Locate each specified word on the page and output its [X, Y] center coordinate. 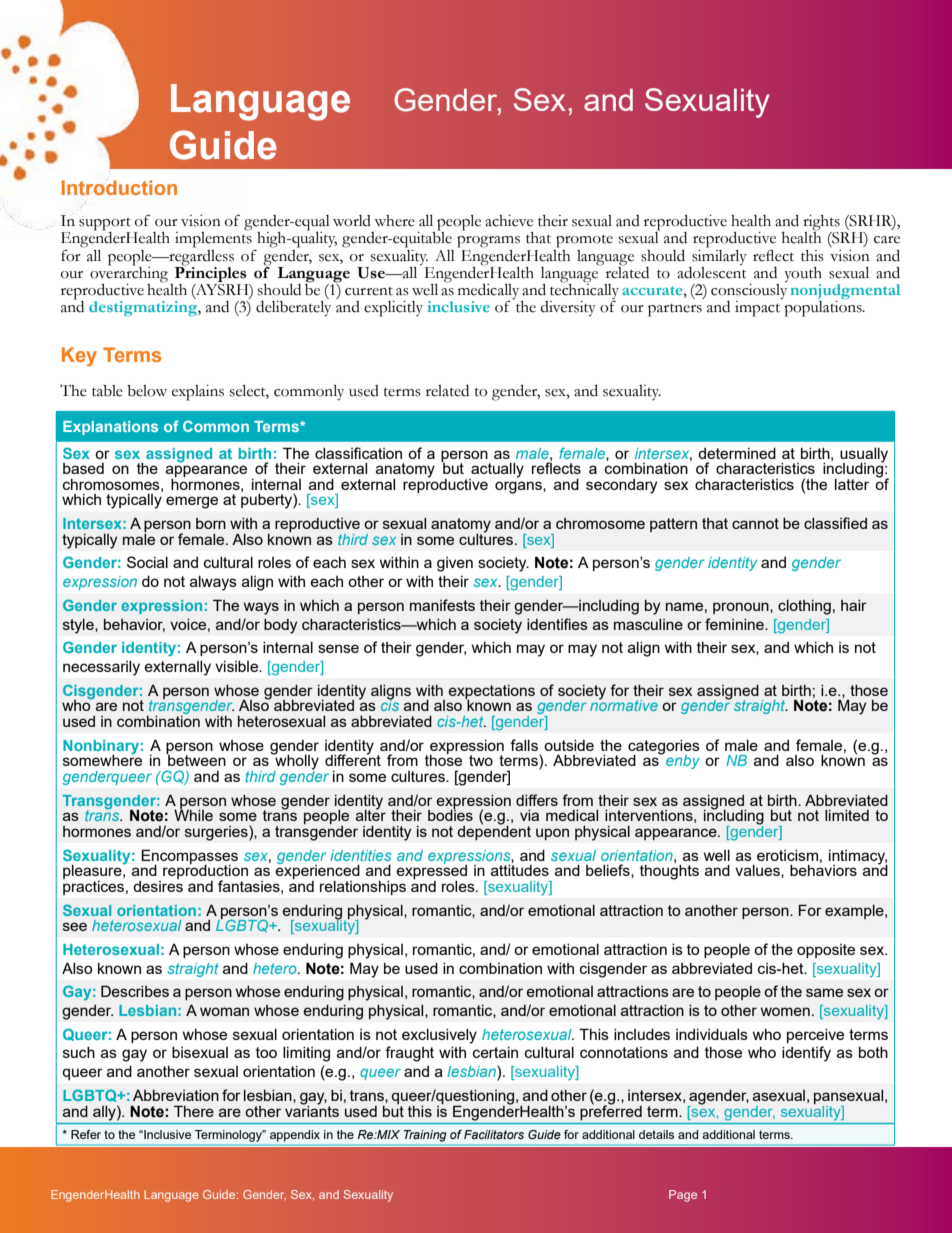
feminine [735, 624]
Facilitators [494, 1134]
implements [213, 239]
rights [822, 224]
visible [237, 666]
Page [683, 1196]
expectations [492, 693]
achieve [509, 221]
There [194, 1111]
